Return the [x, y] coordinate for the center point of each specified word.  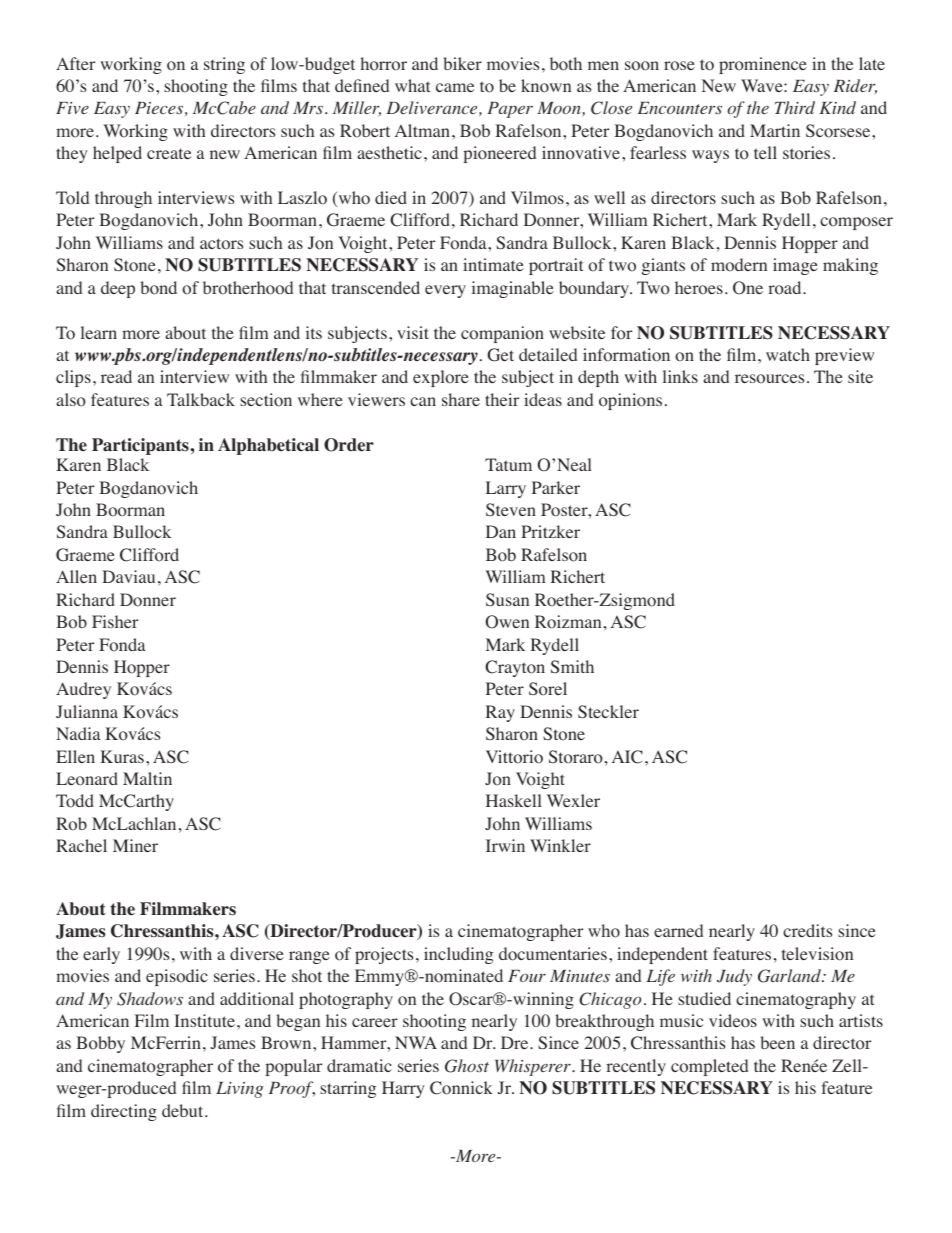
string [224, 65]
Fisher [115, 621]
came [455, 87]
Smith [572, 666]
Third [795, 107]
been [777, 1042]
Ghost [467, 1066]
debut [184, 1110]
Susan [507, 599]
